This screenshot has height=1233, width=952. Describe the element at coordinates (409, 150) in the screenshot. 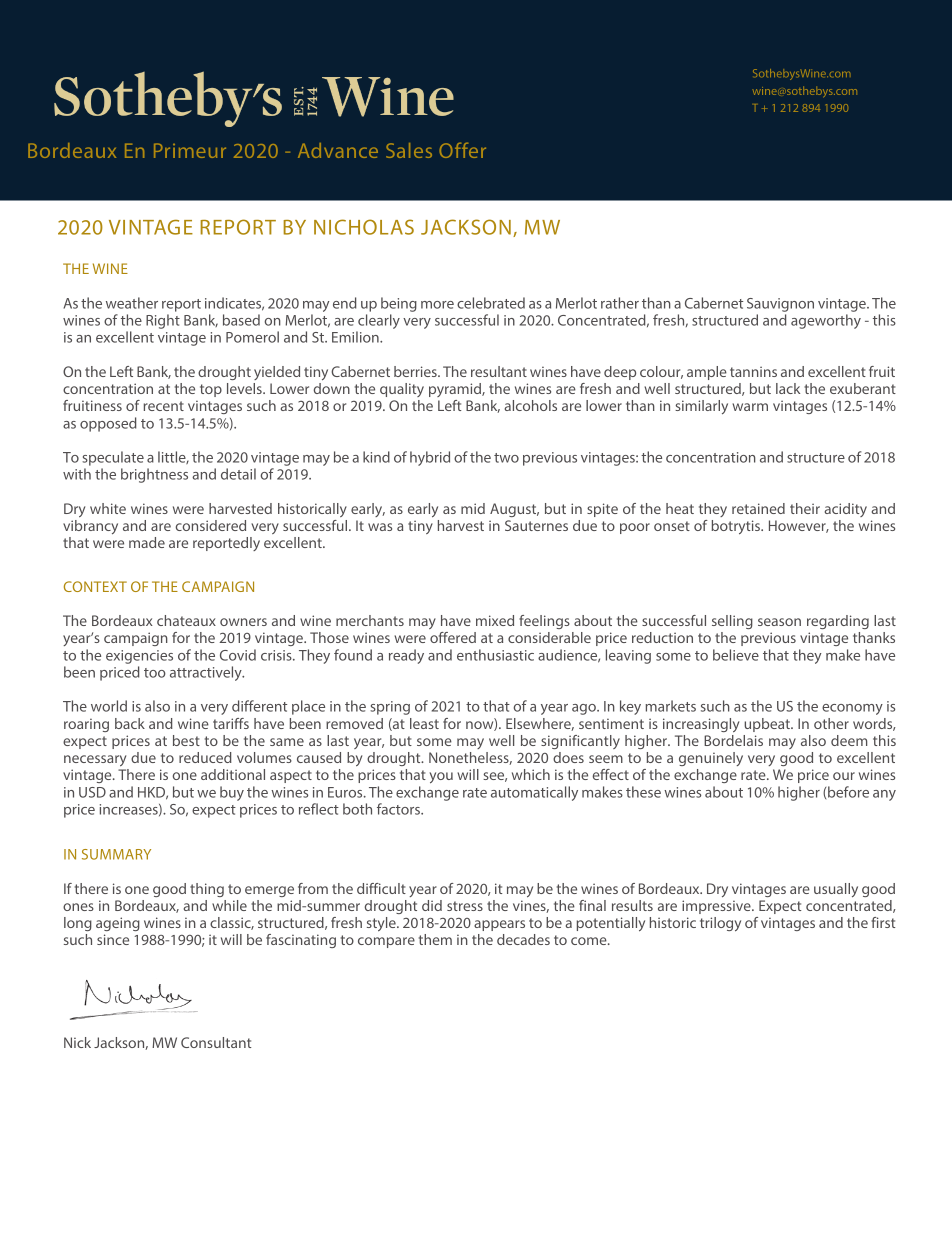

I see `Sales` at that location.
